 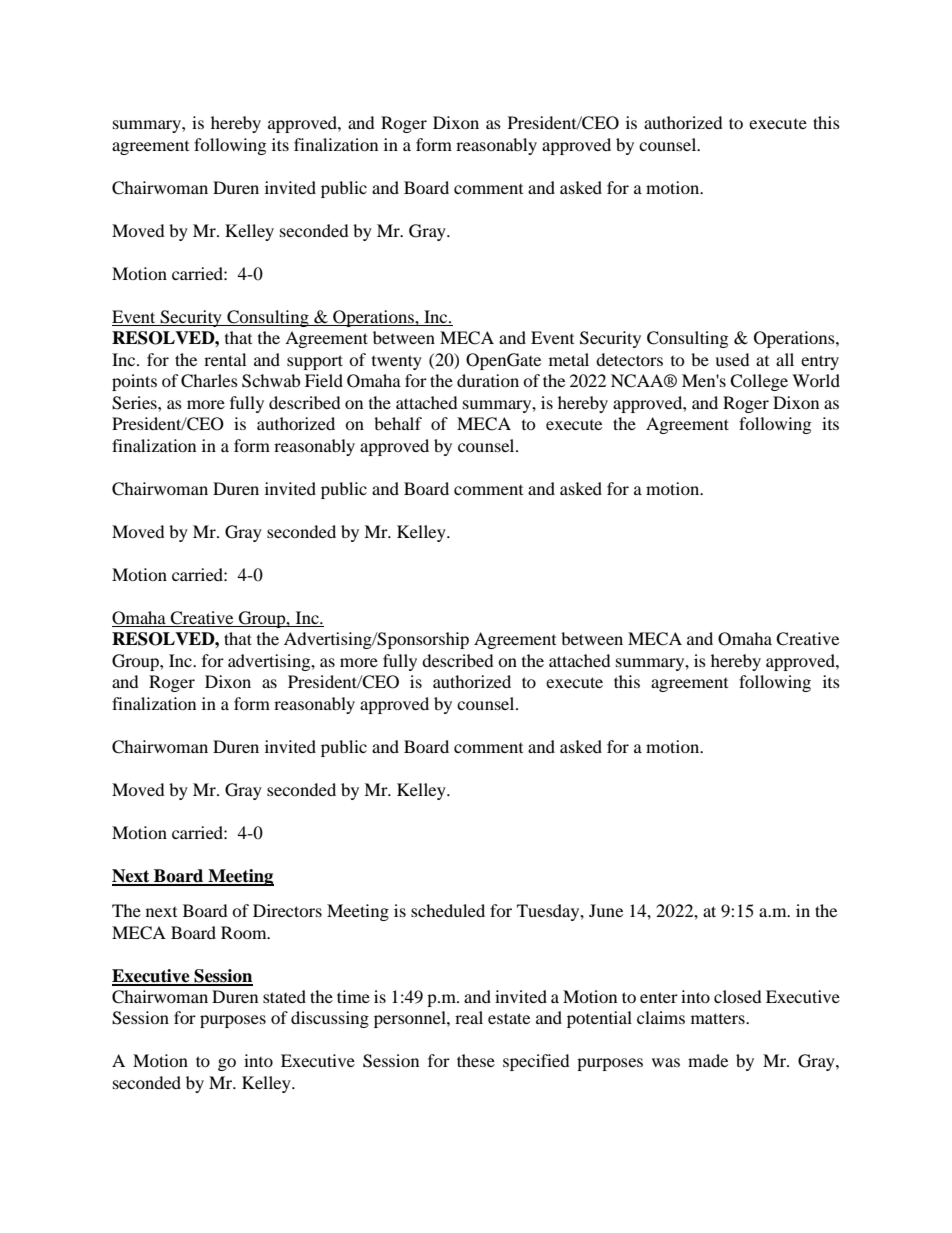 What do you see at coordinates (245, 932) in the screenshot?
I see `Room` at bounding box center [245, 932].
